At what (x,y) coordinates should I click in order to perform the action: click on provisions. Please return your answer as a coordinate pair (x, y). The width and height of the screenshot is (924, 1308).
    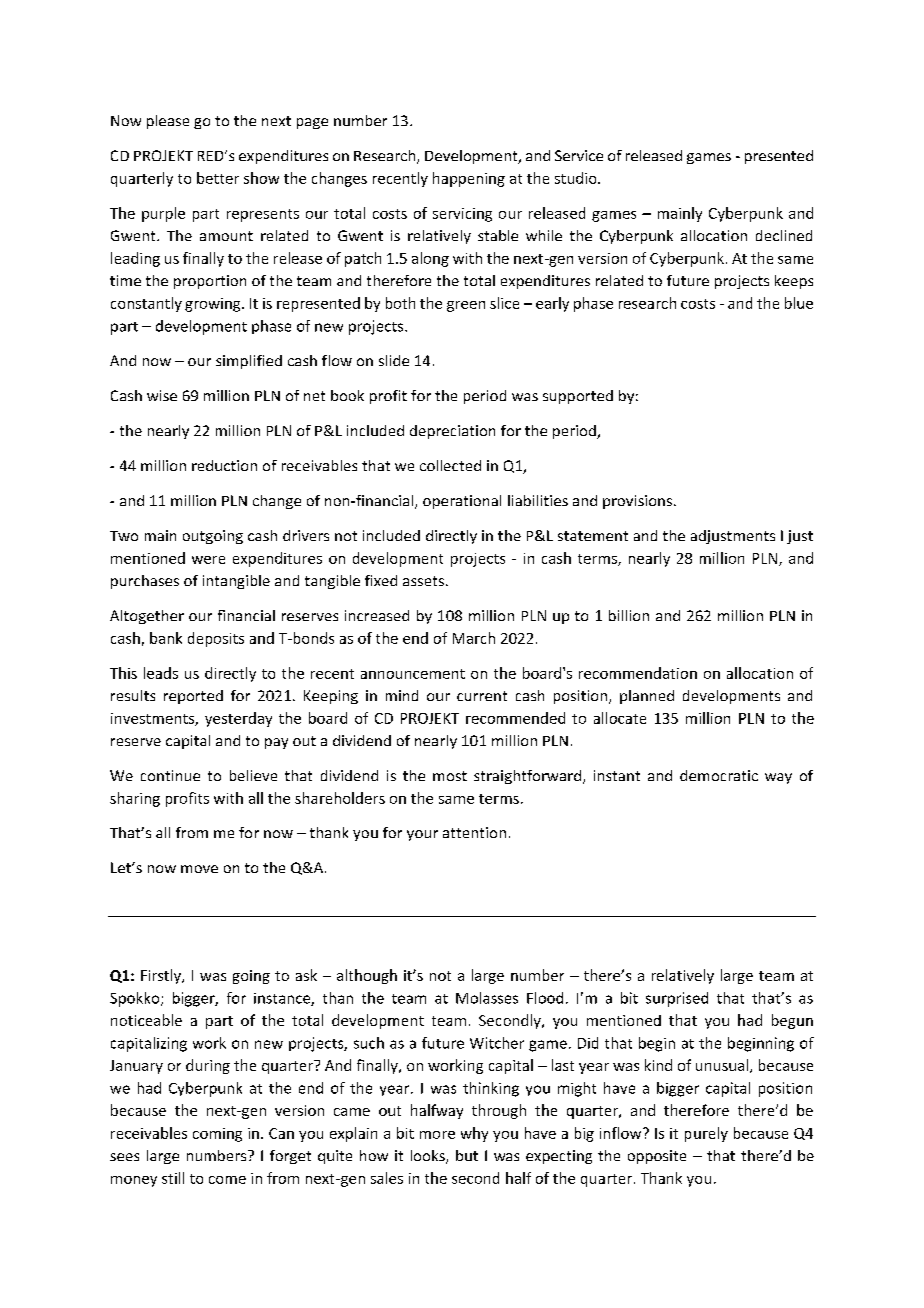
    Looking at the image, I should click on (639, 502).
